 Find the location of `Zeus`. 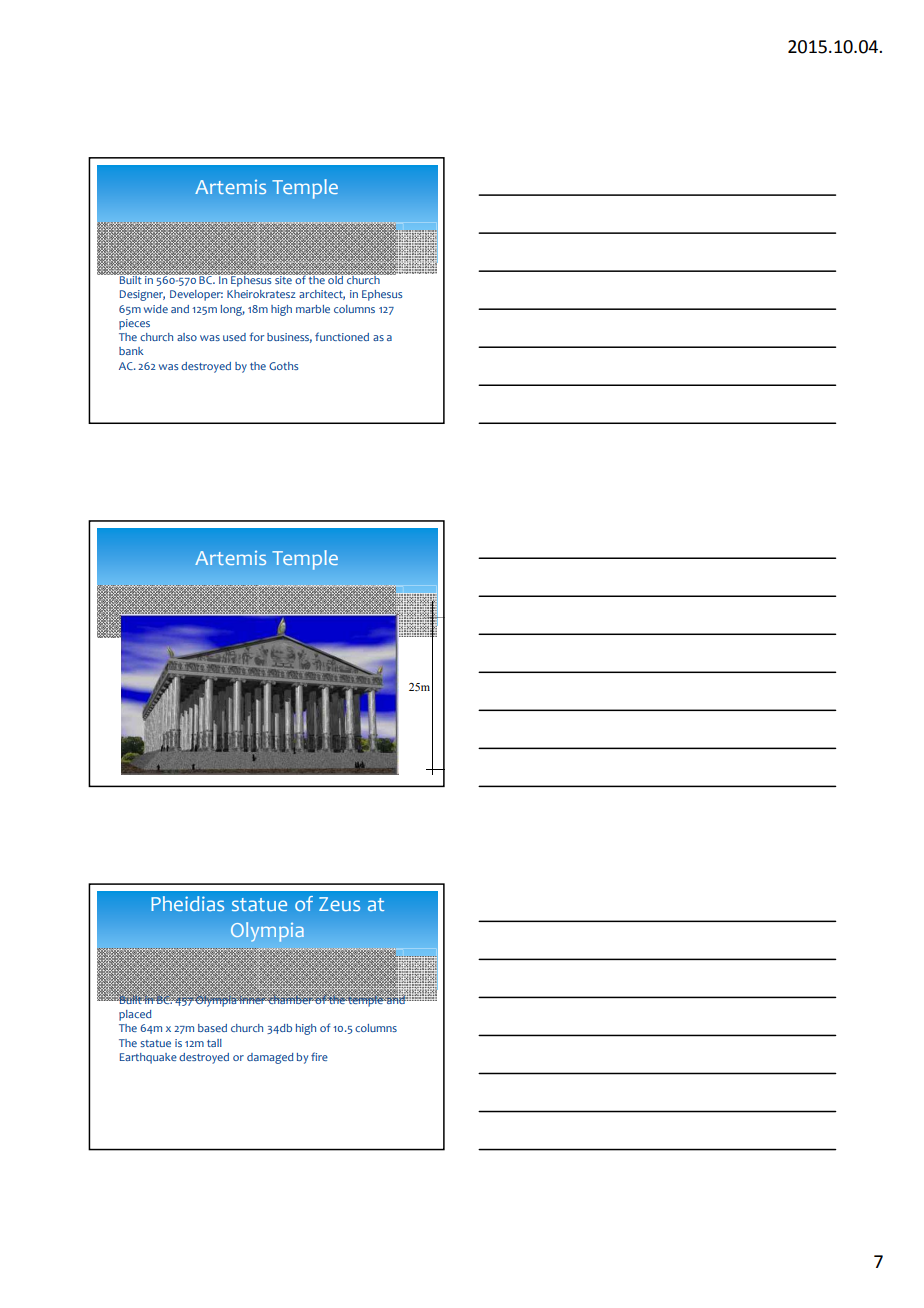

Zeus is located at coordinates (339, 904).
